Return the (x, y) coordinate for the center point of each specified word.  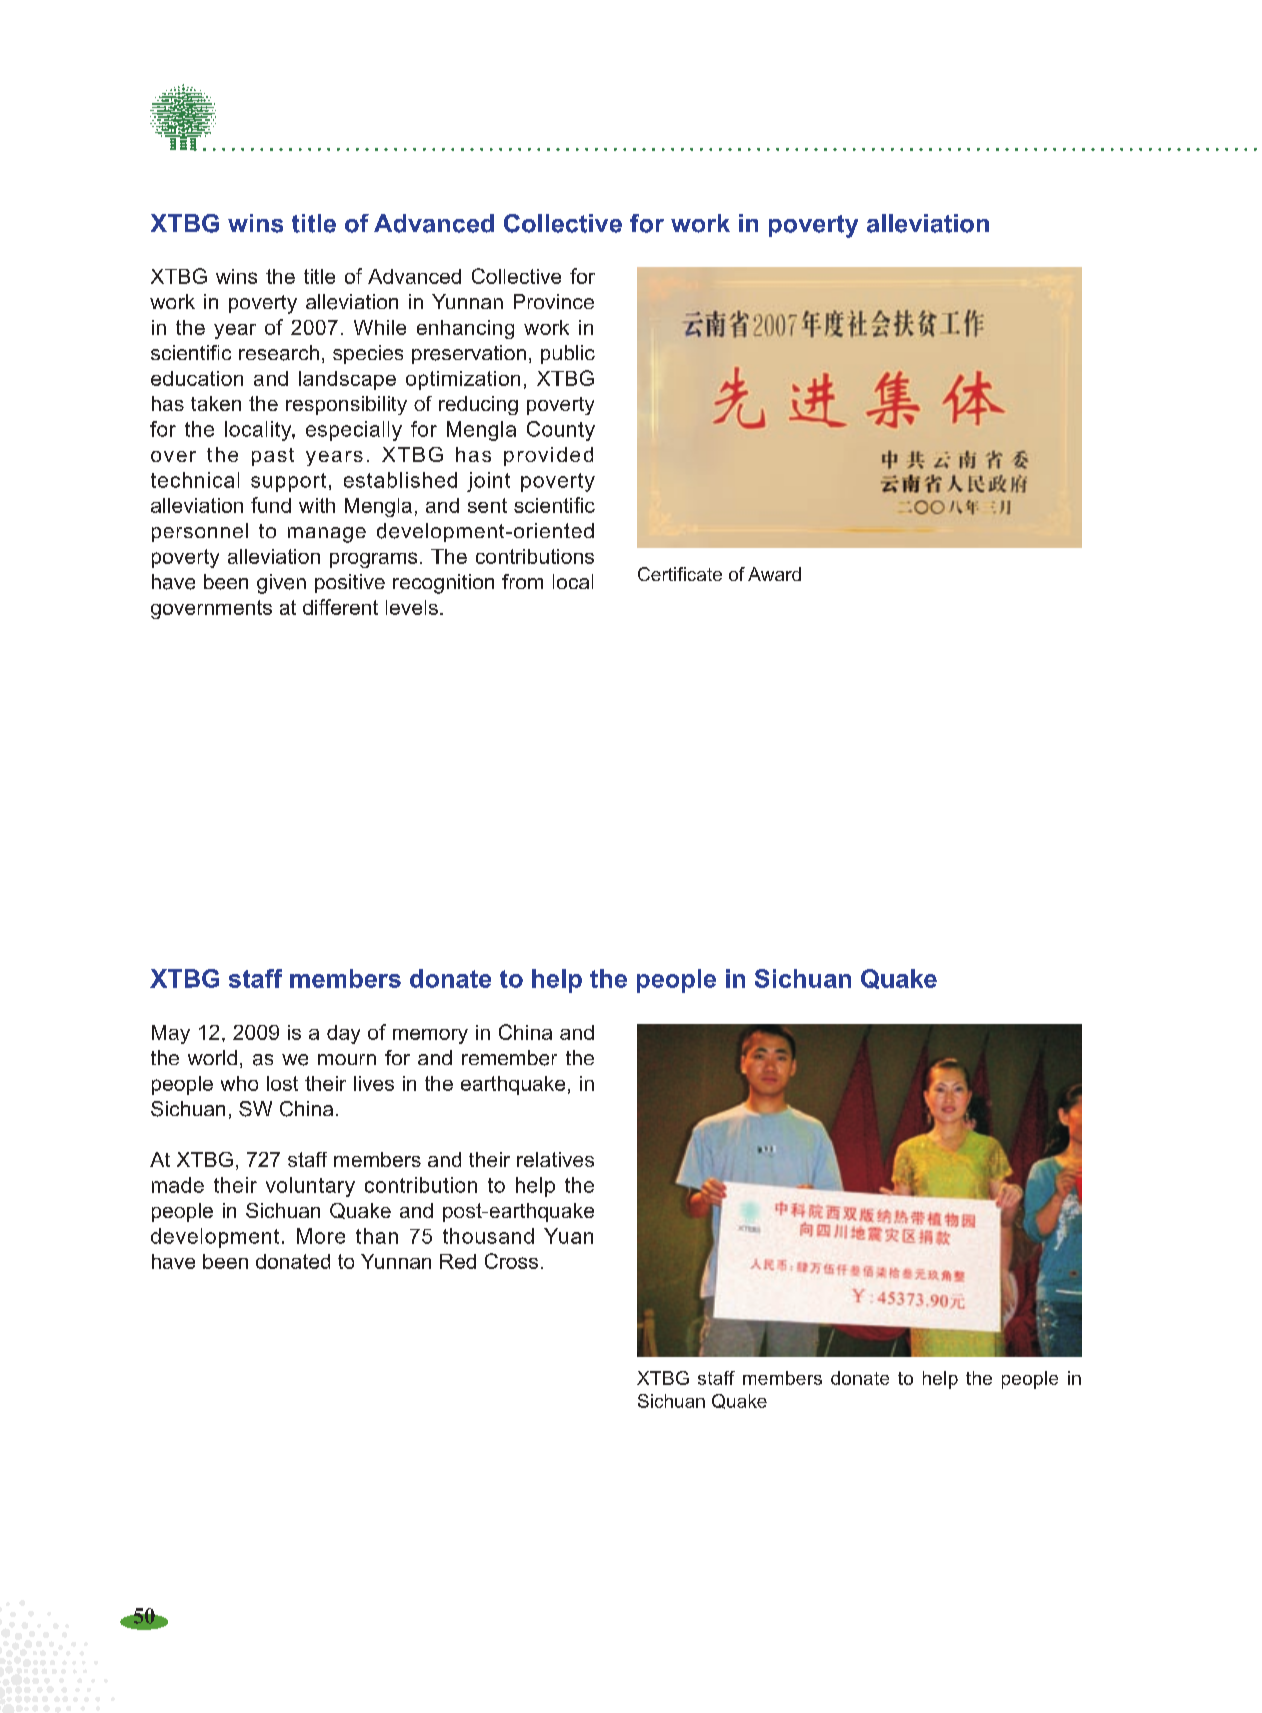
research (279, 353)
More (321, 1236)
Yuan (568, 1236)
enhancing (465, 329)
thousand (488, 1236)
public (568, 354)
